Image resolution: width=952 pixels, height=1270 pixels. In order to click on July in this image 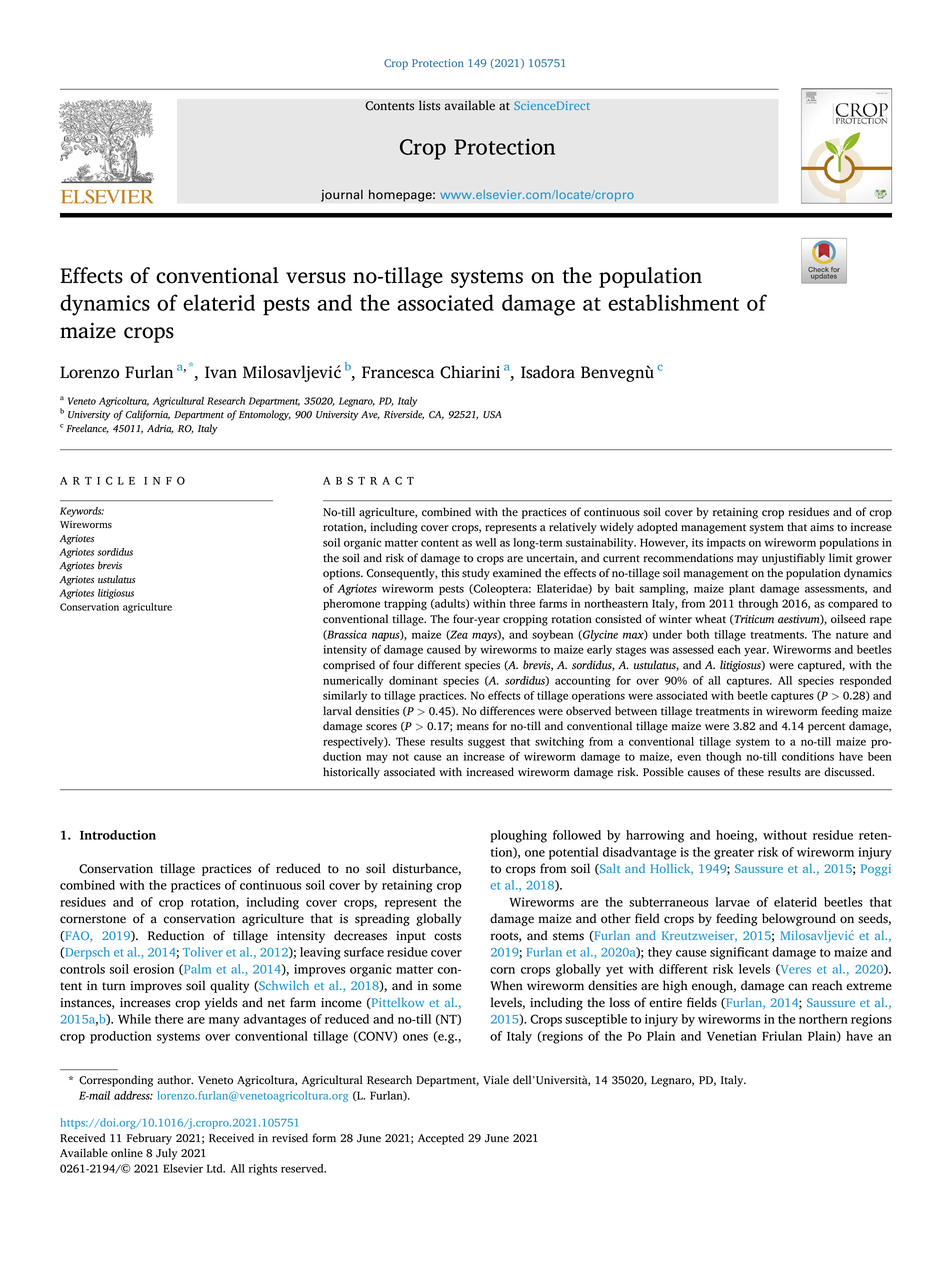, I will do `click(167, 1154)`.
